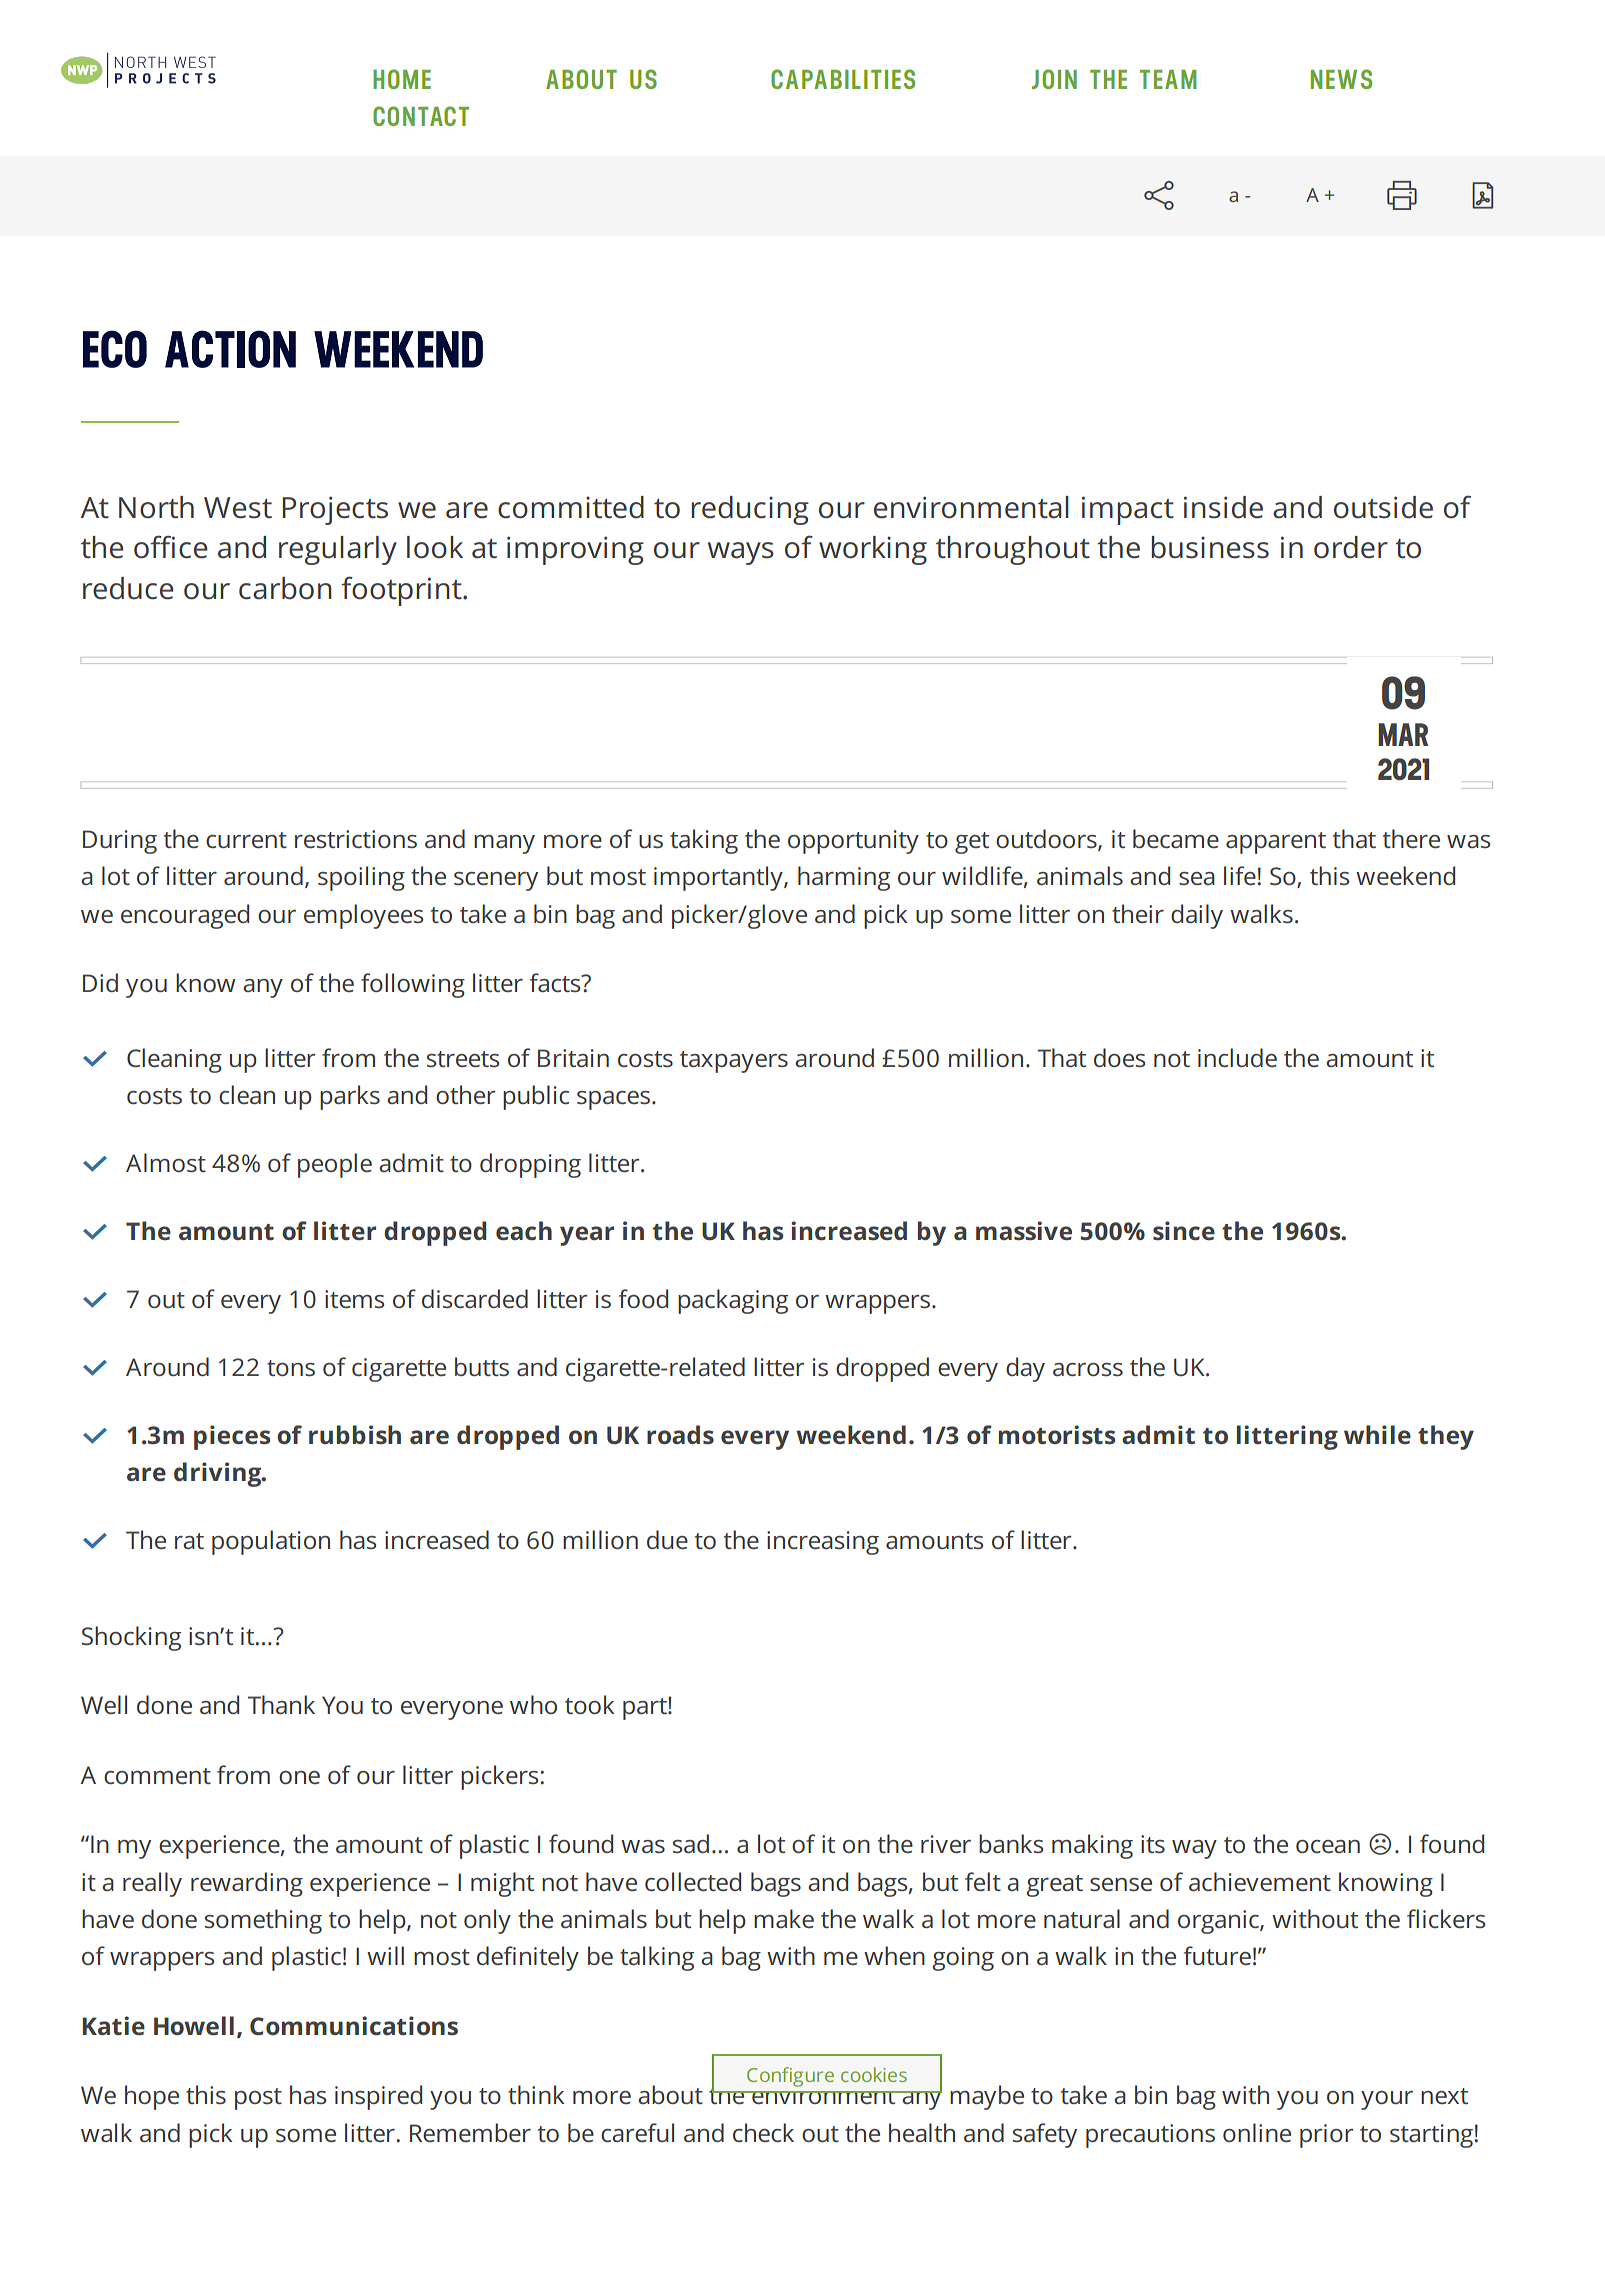 This screenshot has width=1605, height=2271. What do you see at coordinates (258, 2099) in the screenshot?
I see `post` at bounding box center [258, 2099].
